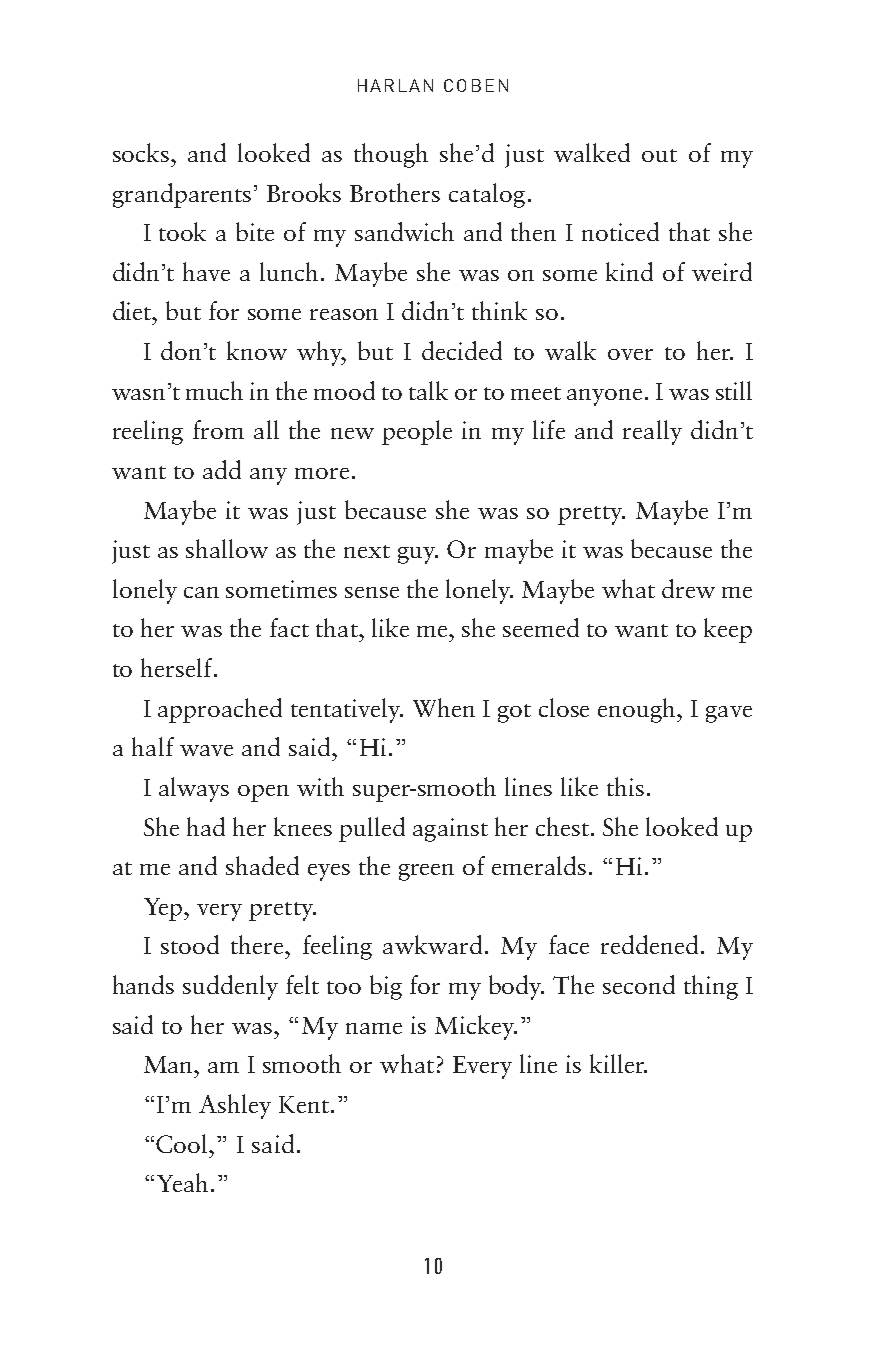 The height and width of the screenshot is (1345, 896). Describe the element at coordinates (638, 710) in the screenshot. I see `enough` at that location.
